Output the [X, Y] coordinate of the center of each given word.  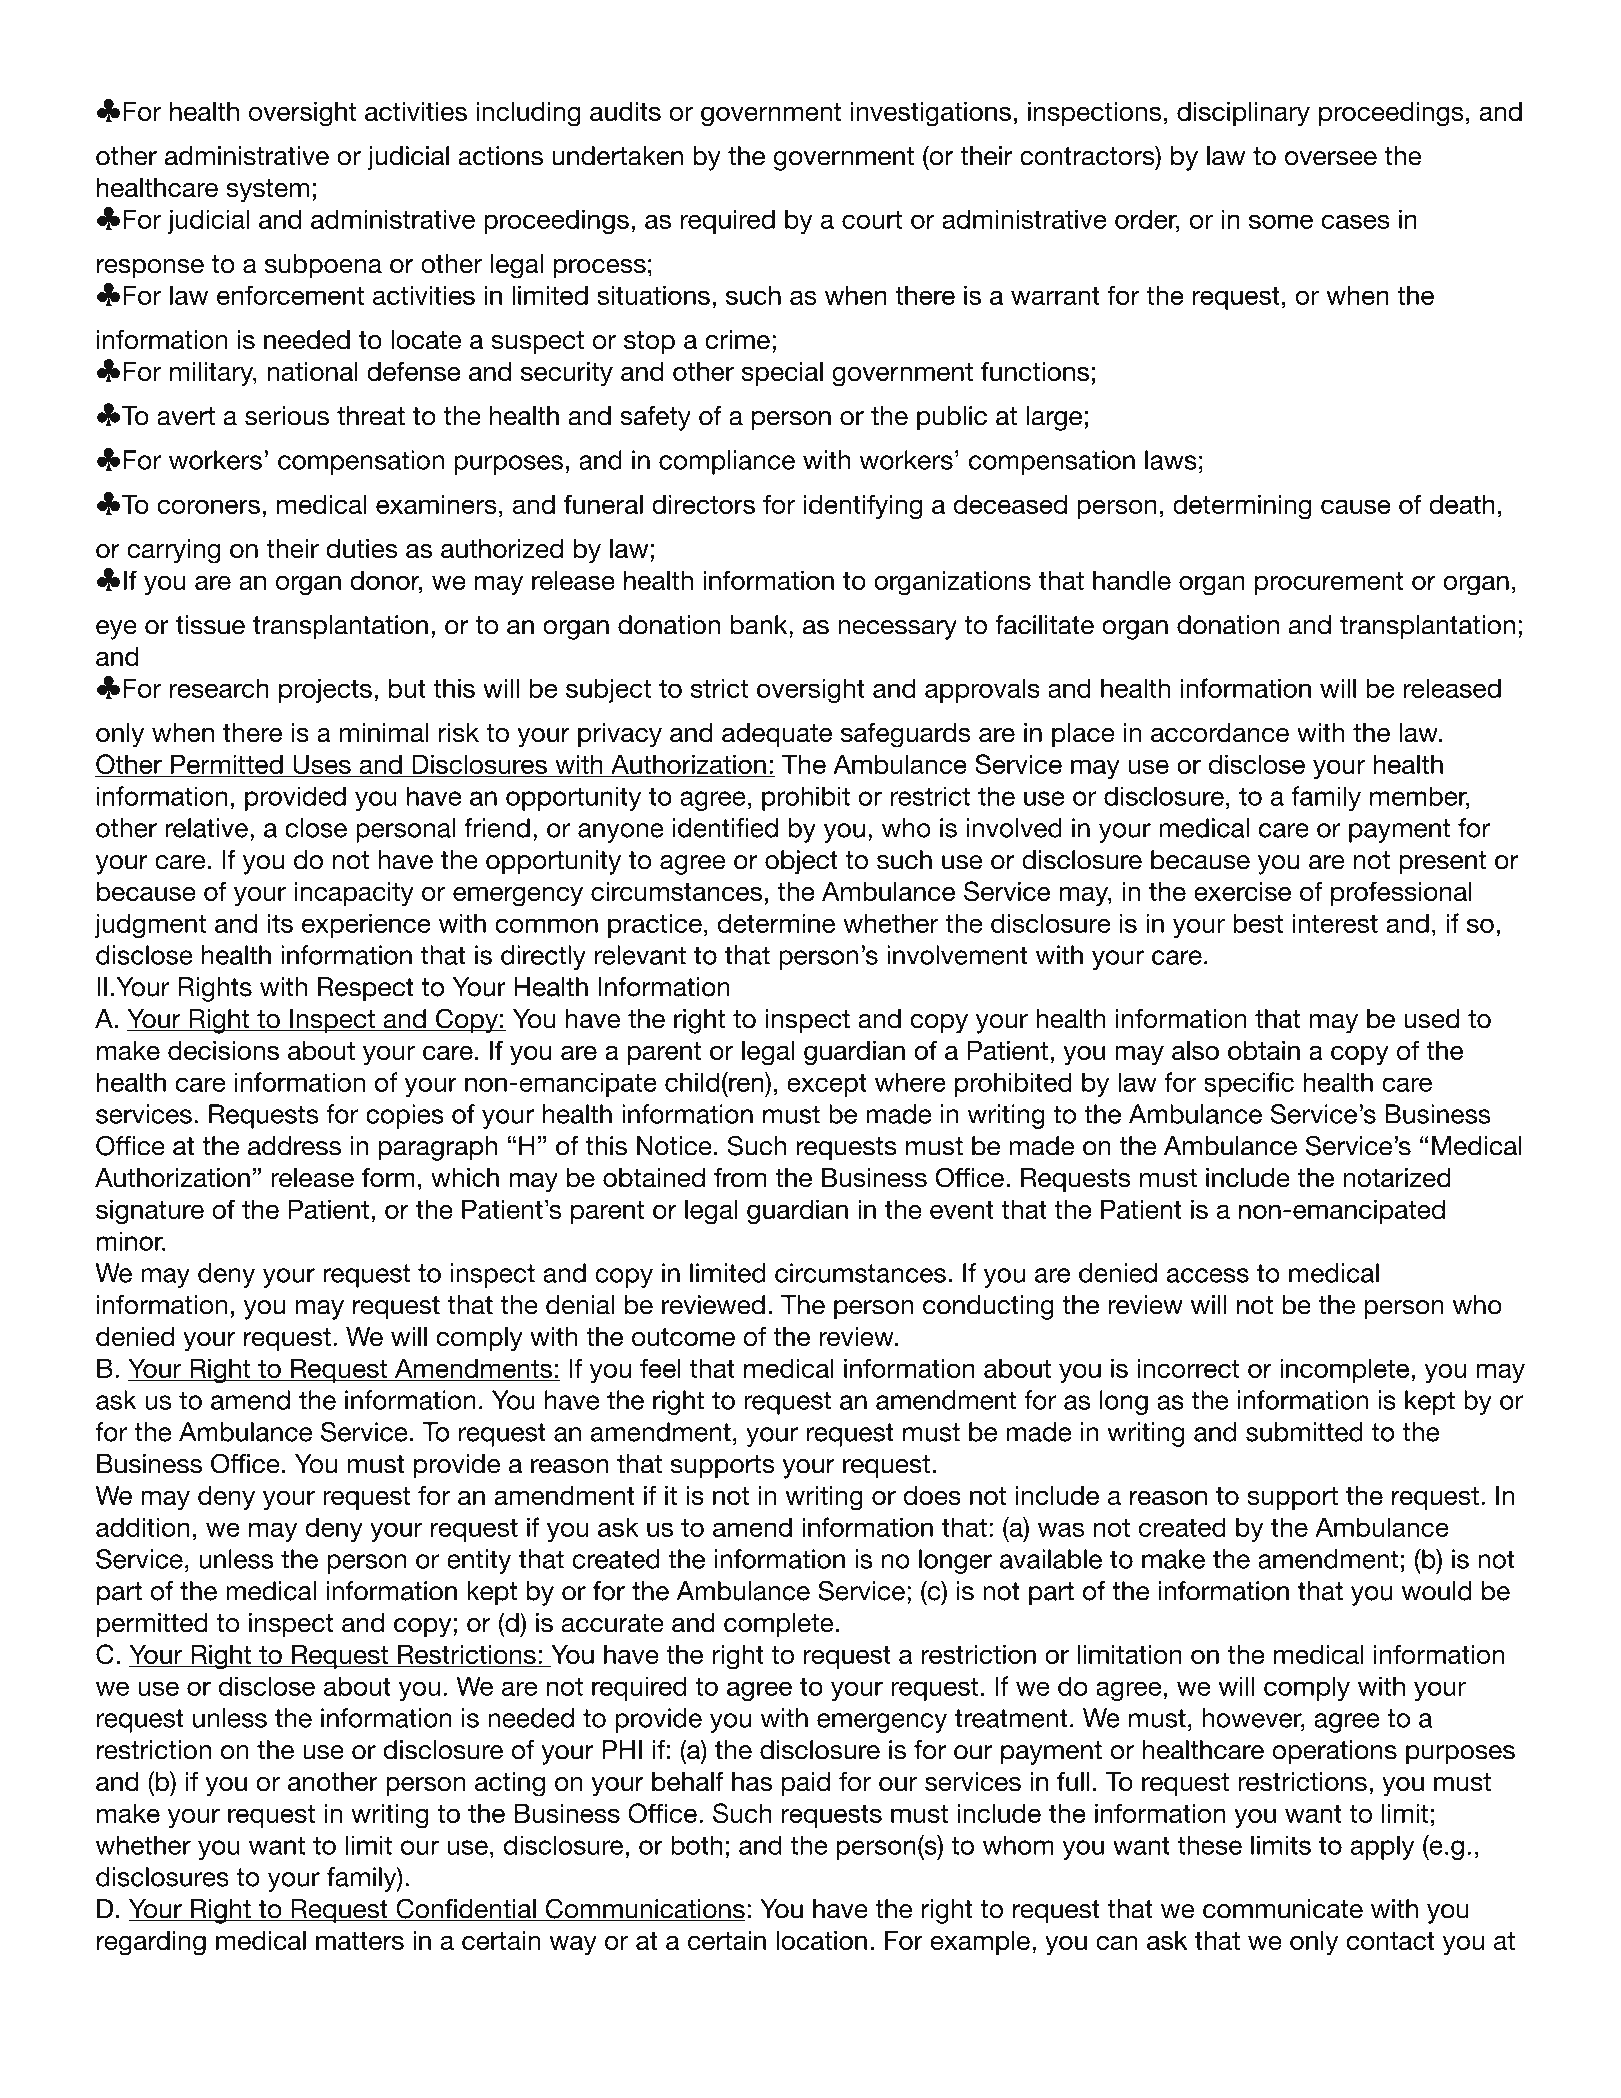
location [821, 1940]
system [268, 191]
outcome [683, 1337]
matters [360, 1941]
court [872, 220]
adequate [777, 735]
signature [150, 1212]
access [1208, 1275]
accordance [1220, 732]
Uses [322, 765]
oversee [1331, 158]
